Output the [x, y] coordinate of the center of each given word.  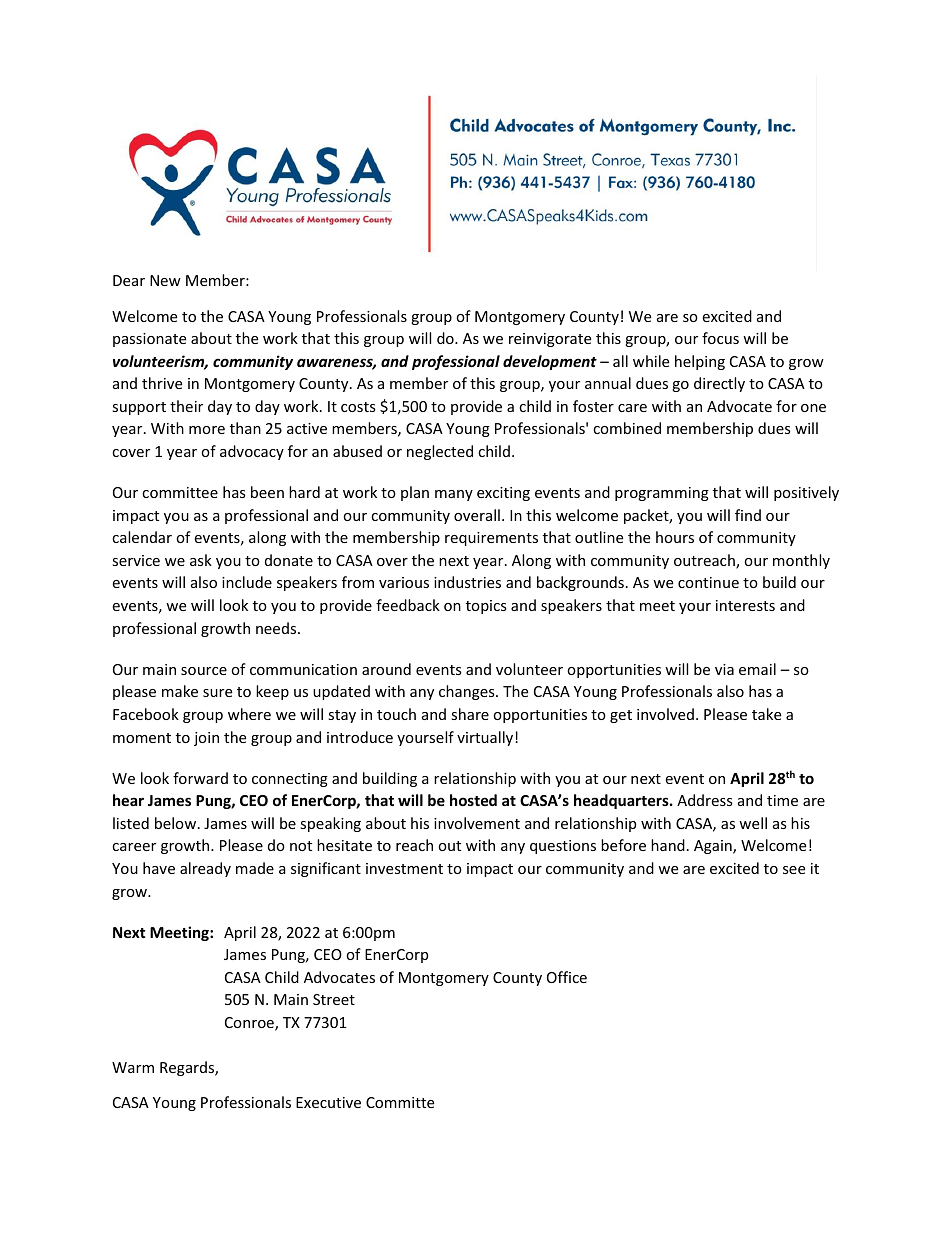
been [267, 492]
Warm [133, 1067]
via [724, 669]
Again [714, 847]
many [454, 495]
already [205, 869]
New [165, 280]
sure [217, 693]
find [748, 515]
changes [468, 692]
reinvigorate [550, 340]
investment [404, 868]
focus [720, 338]
